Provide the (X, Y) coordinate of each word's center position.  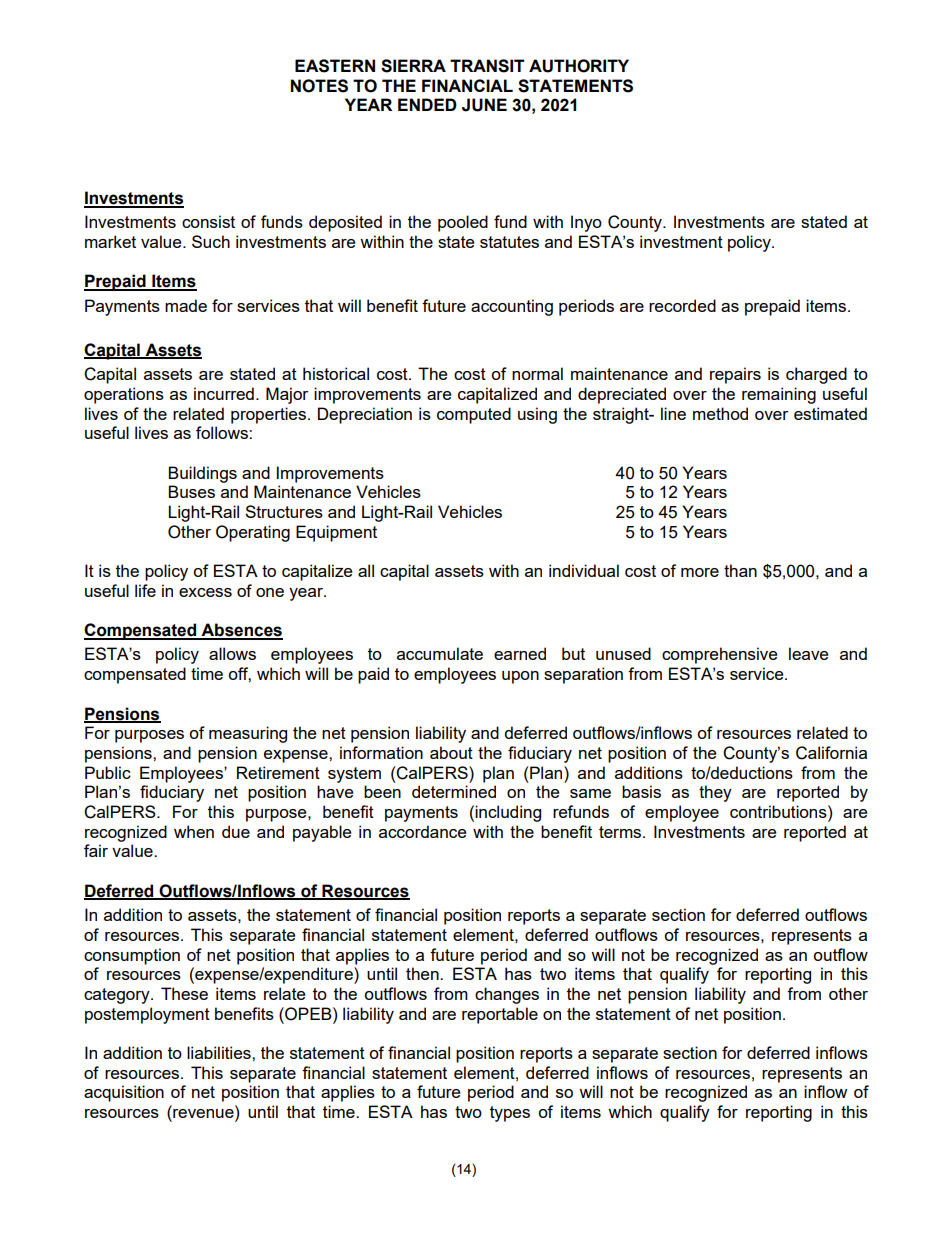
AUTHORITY (579, 66)
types (510, 1114)
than (740, 570)
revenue (203, 1113)
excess (205, 592)
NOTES (319, 86)
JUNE (484, 105)
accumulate (440, 653)
